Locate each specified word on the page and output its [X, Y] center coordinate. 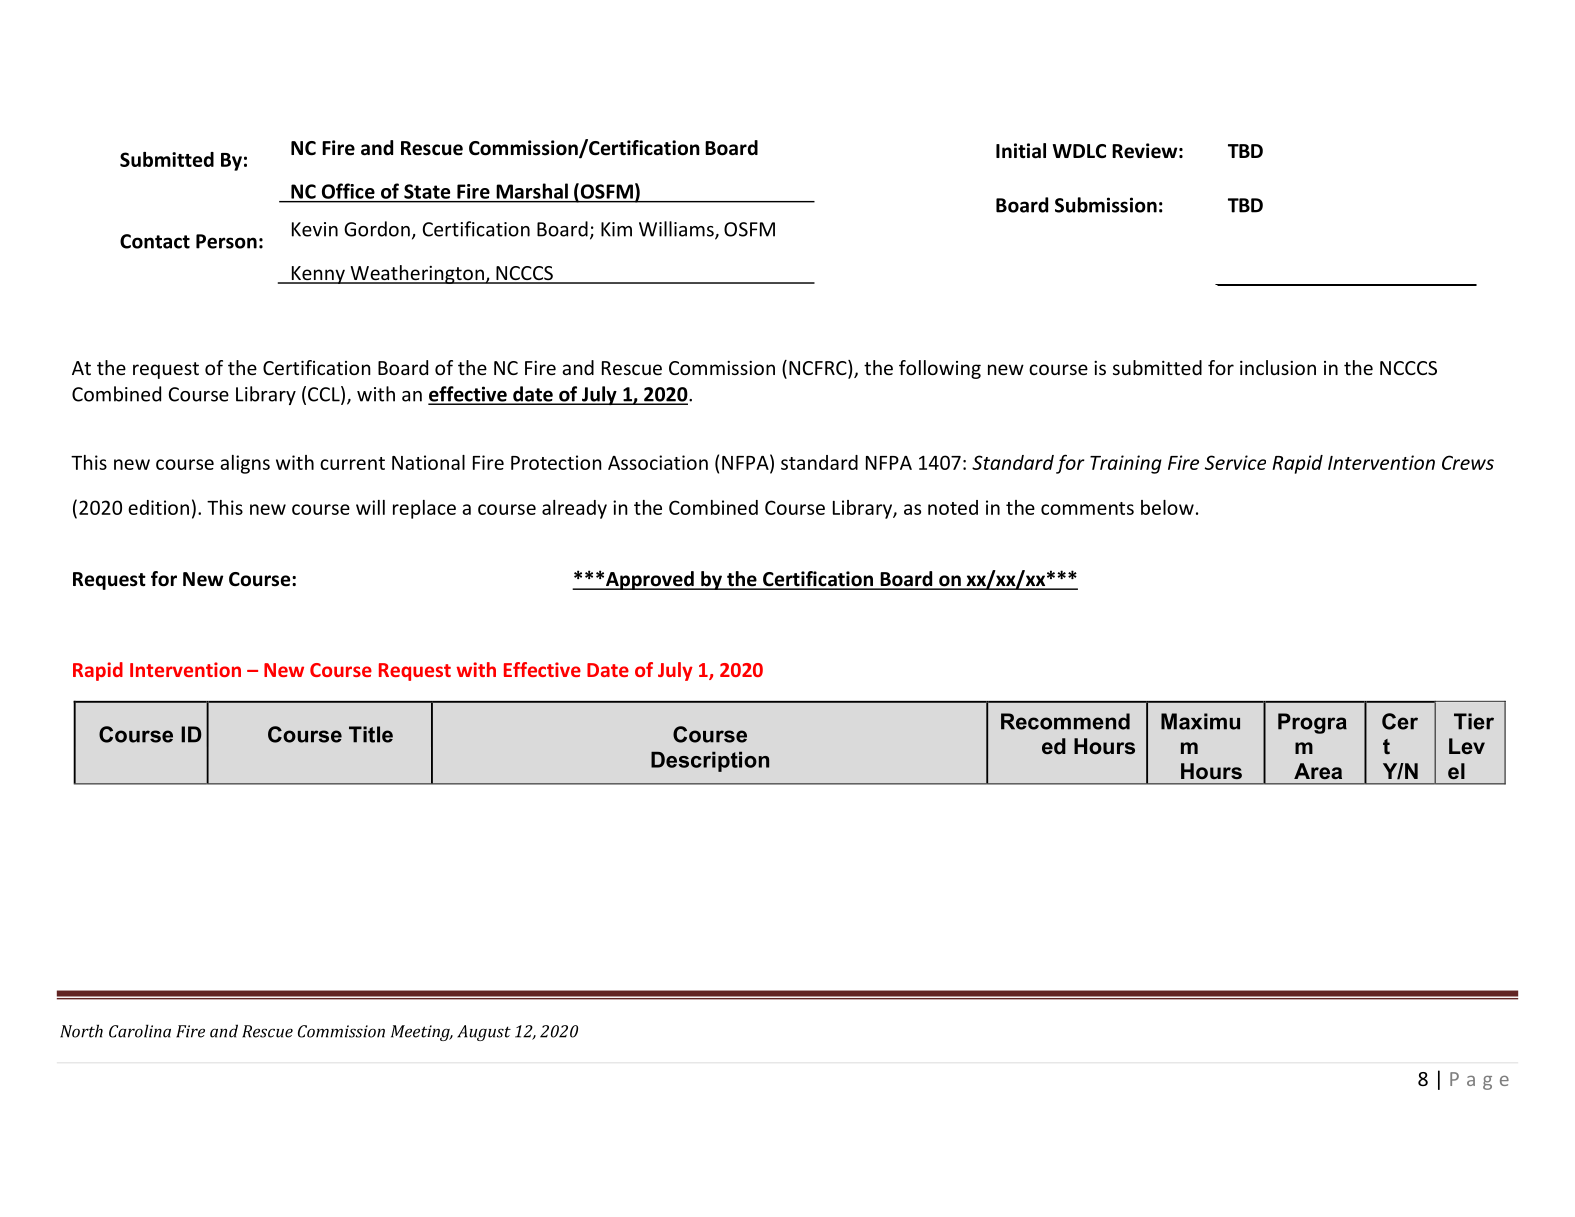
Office [348, 191]
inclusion [1278, 367]
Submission [1106, 205]
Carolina [140, 1031]
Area [1318, 771]
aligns [245, 464]
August [484, 1033]
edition [158, 507]
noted [953, 507]
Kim [616, 229]
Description [710, 762]
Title [371, 734]
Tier [1474, 721]
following [940, 369]
